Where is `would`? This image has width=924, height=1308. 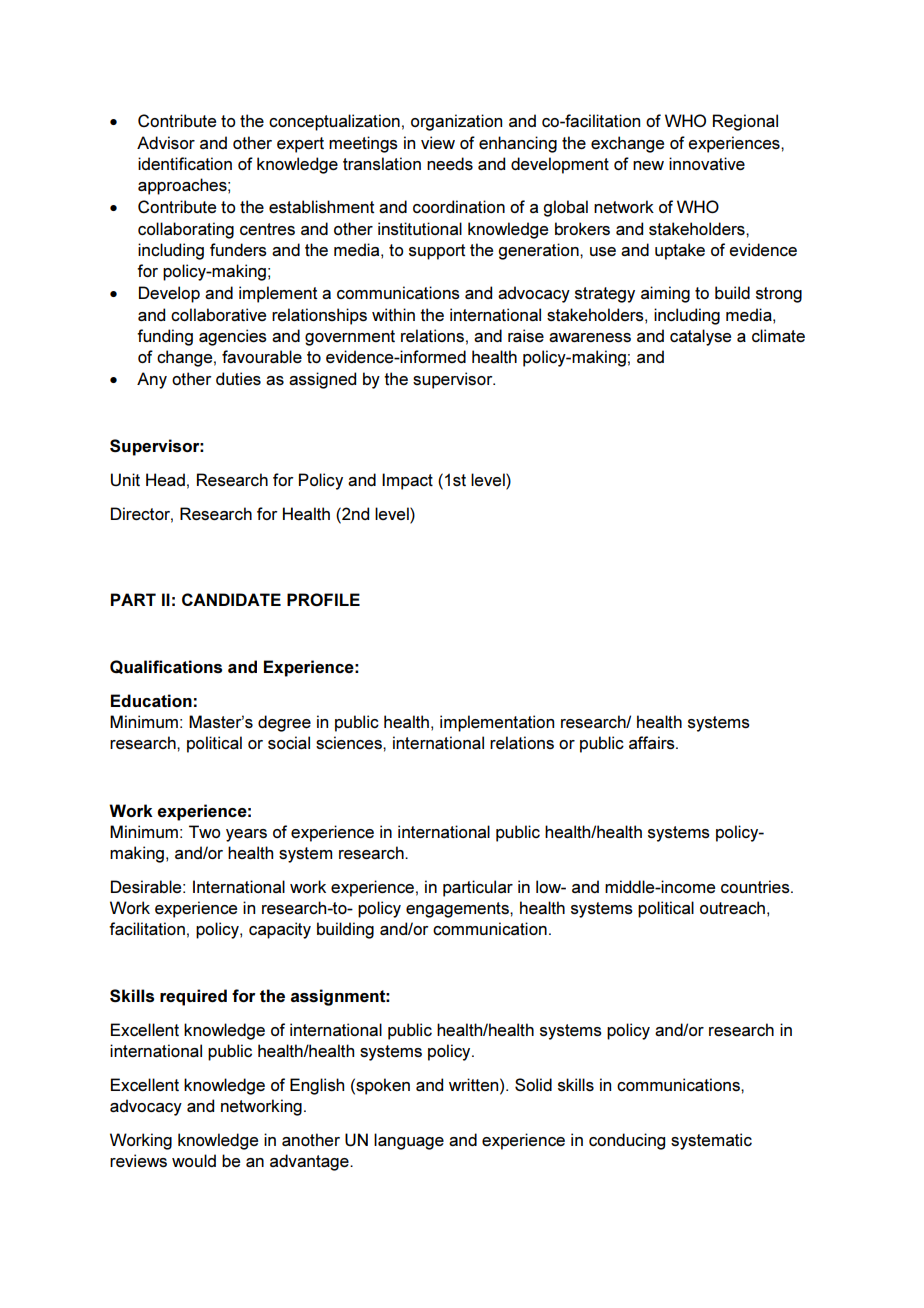
would is located at coordinates (194, 1160).
